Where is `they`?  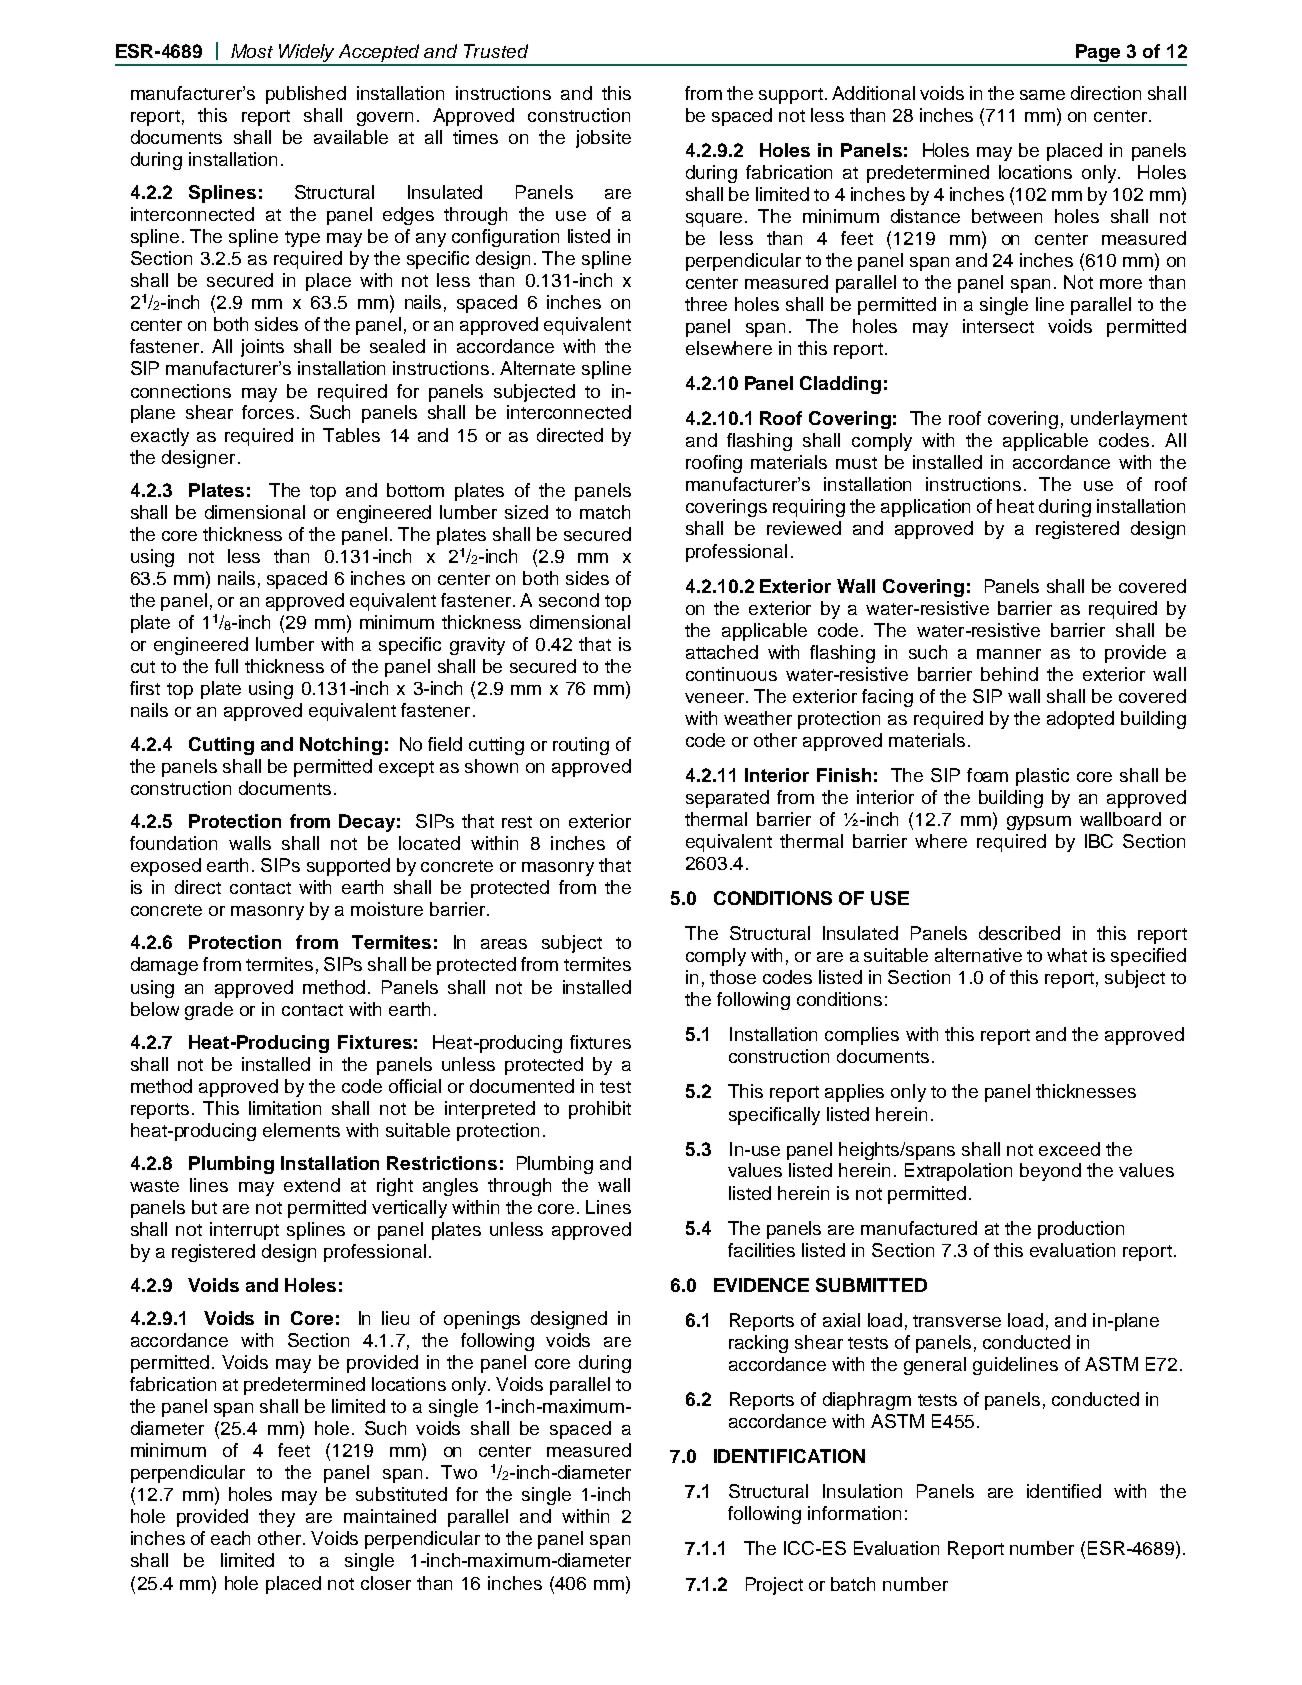
they is located at coordinates (277, 1518).
